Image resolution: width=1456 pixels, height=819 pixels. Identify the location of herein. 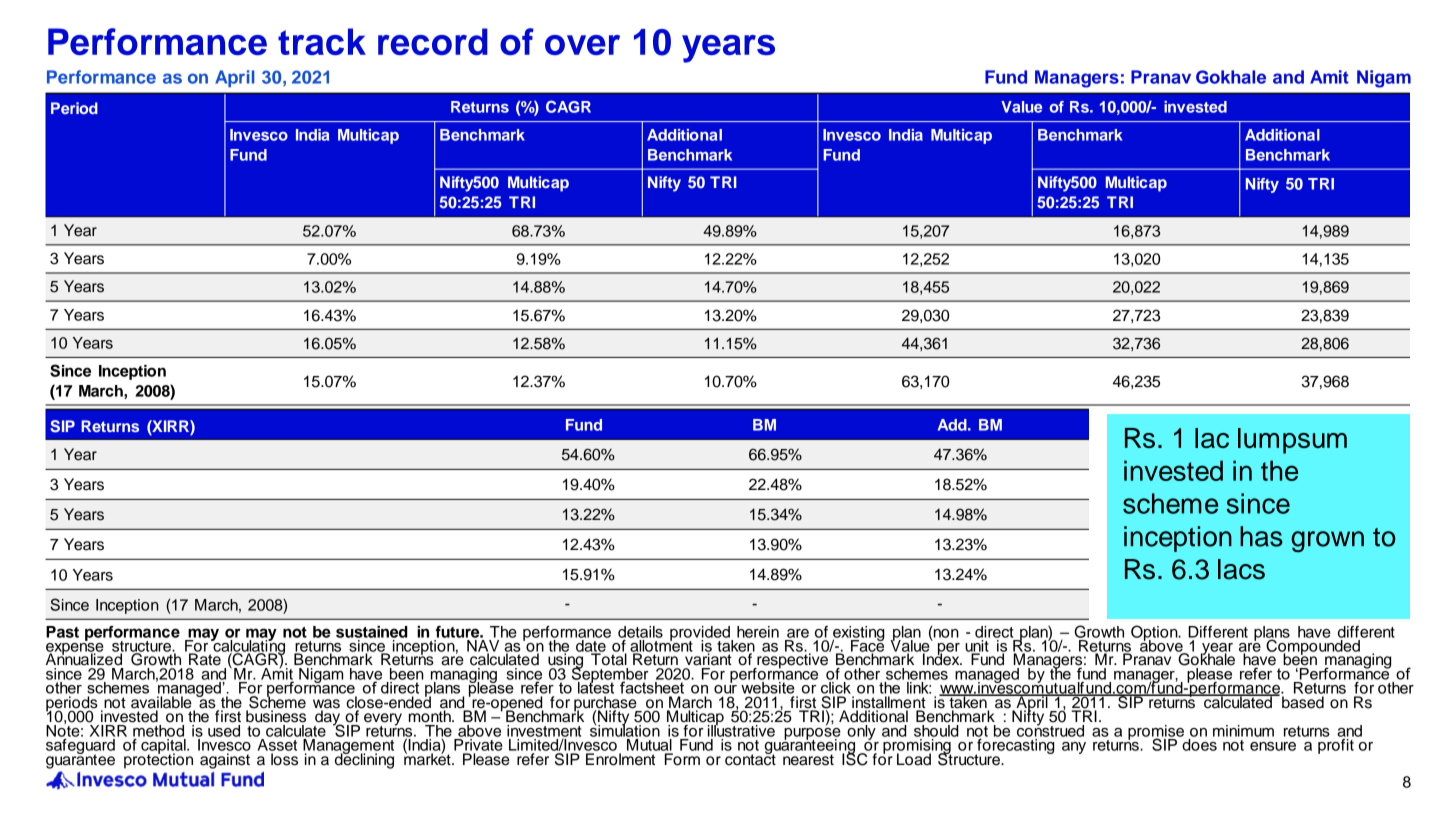
(758, 632).
